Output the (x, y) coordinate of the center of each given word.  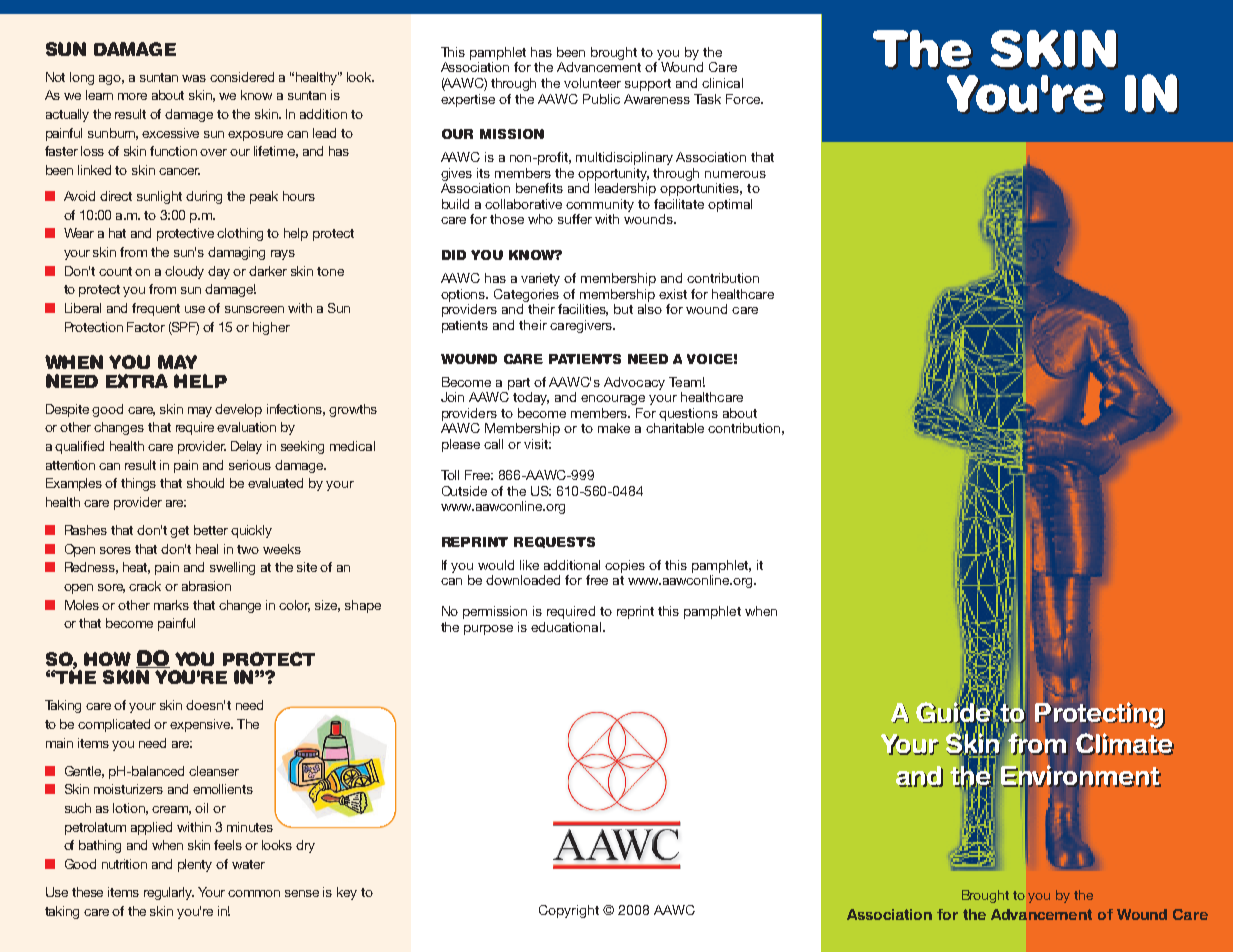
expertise (468, 100)
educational (566, 627)
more (132, 96)
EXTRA (137, 381)
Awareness (657, 99)
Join (452, 397)
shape (363, 606)
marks (171, 605)
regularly (169, 893)
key (347, 893)
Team (685, 382)
